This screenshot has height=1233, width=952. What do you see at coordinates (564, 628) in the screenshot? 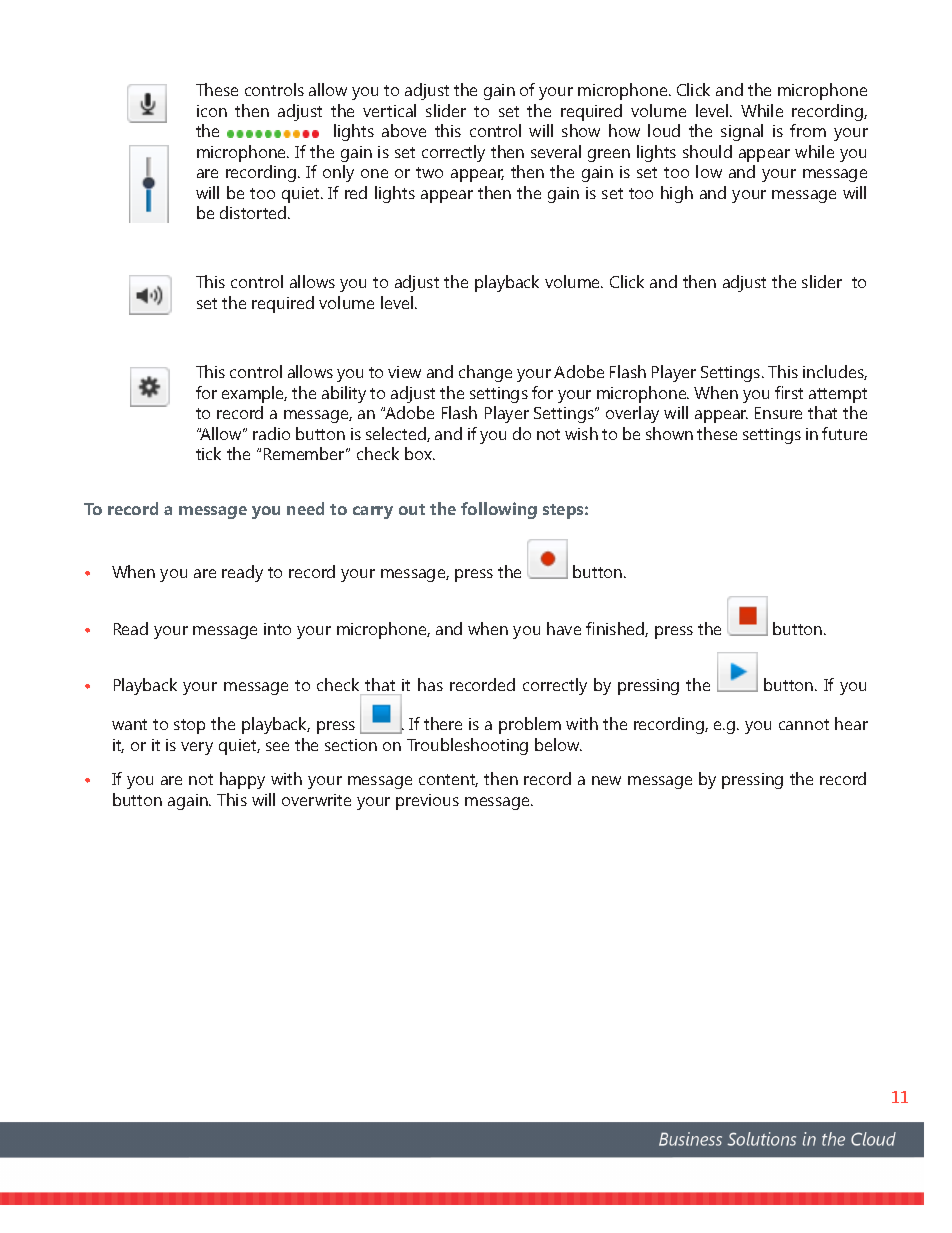
I see `have` at bounding box center [564, 628].
